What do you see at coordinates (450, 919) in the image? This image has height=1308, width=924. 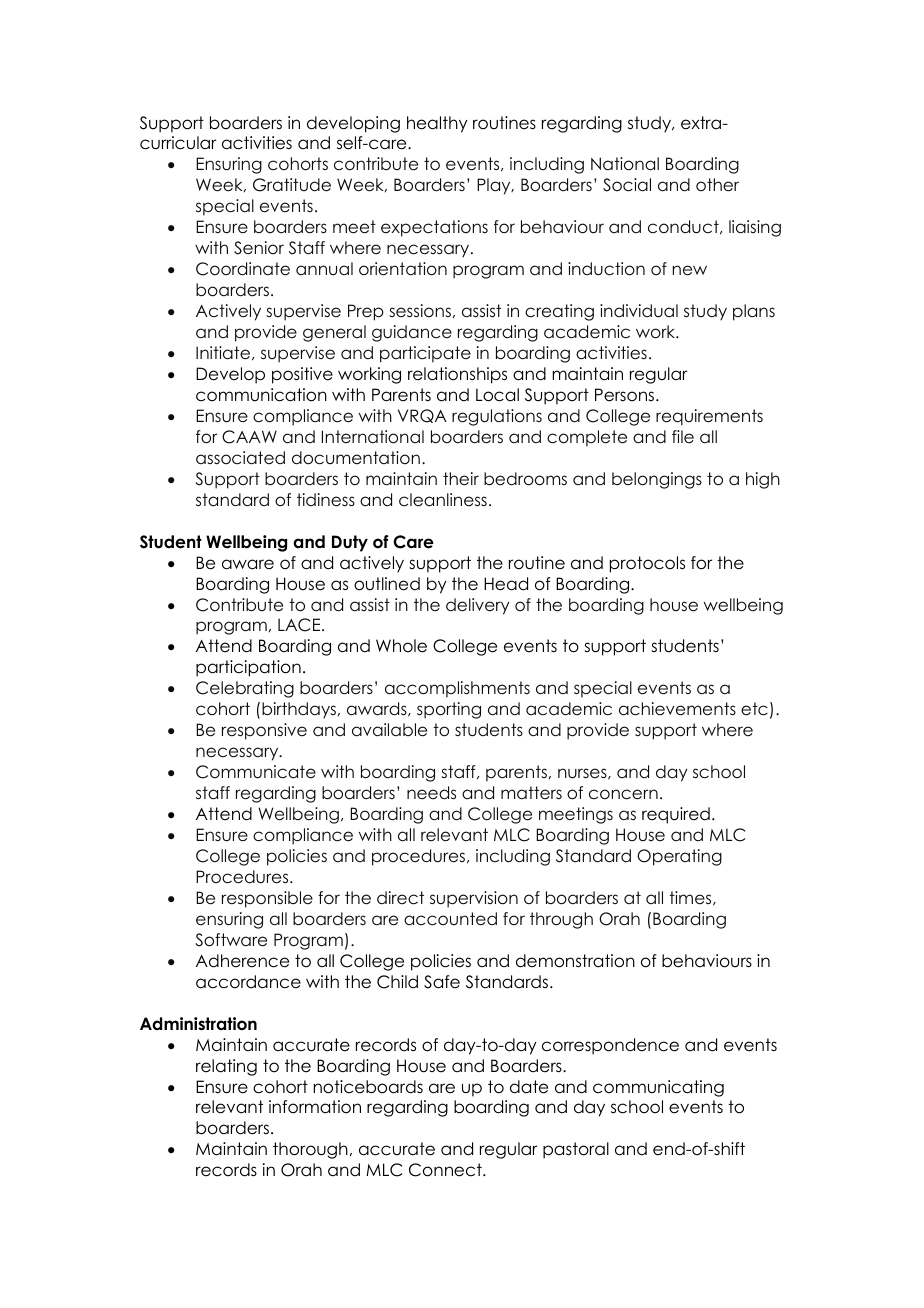 I see `accounted` at bounding box center [450, 919].
